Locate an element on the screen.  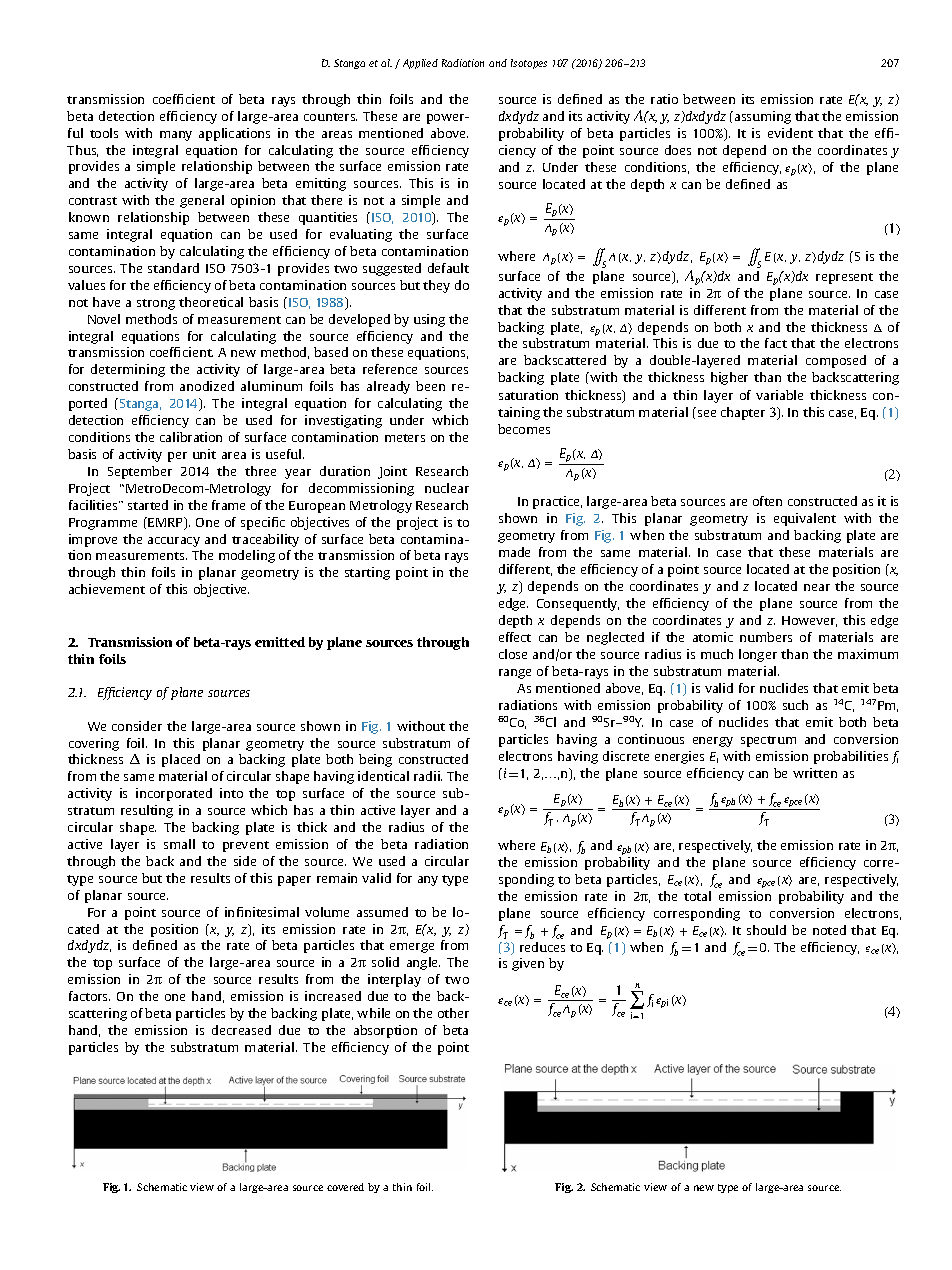
effect is located at coordinates (515, 637).
